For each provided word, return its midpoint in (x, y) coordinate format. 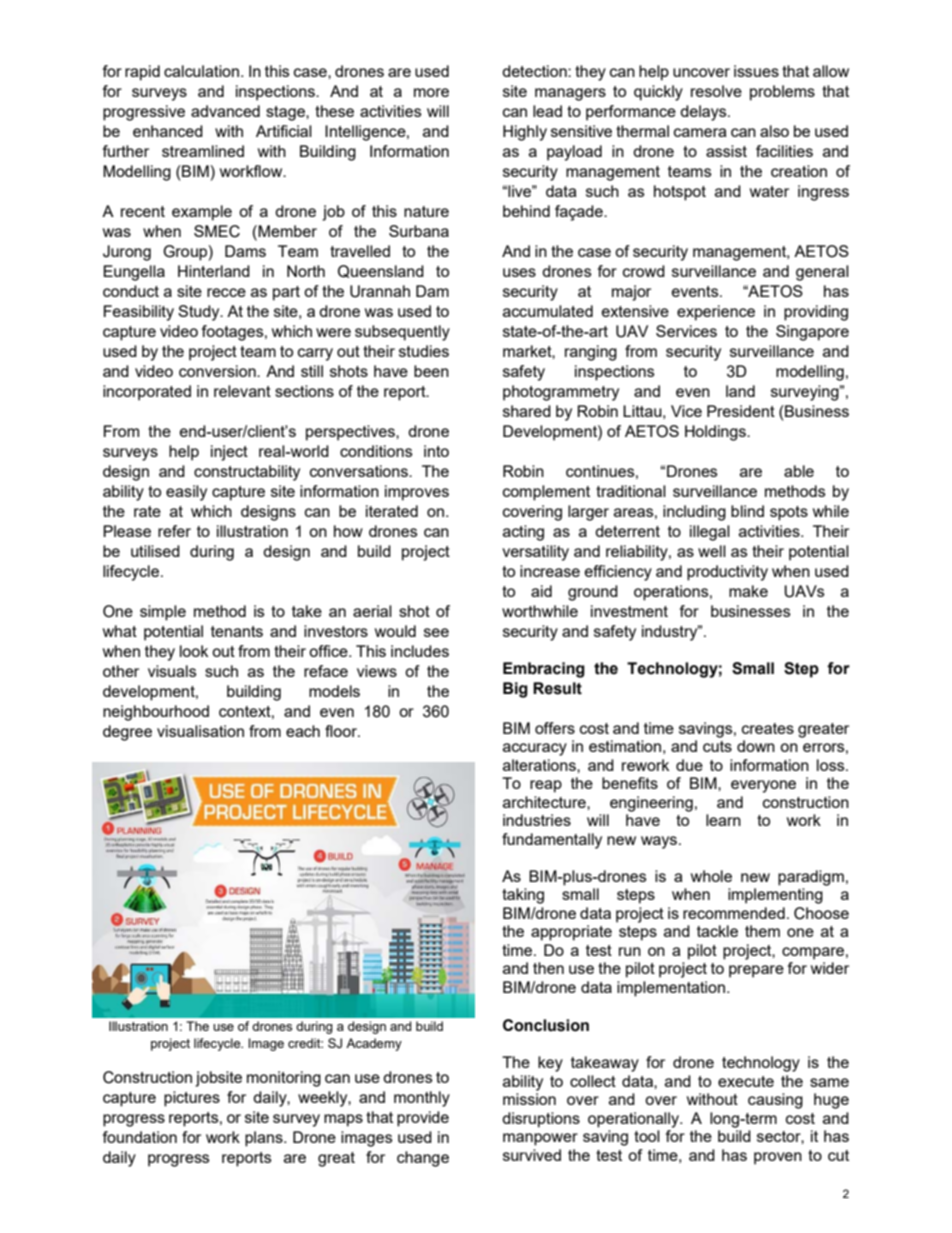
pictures (192, 1099)
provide (423, 1119)
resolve (716, 91)
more (431, 92)
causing (775, 1101)
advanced (225, 111)
